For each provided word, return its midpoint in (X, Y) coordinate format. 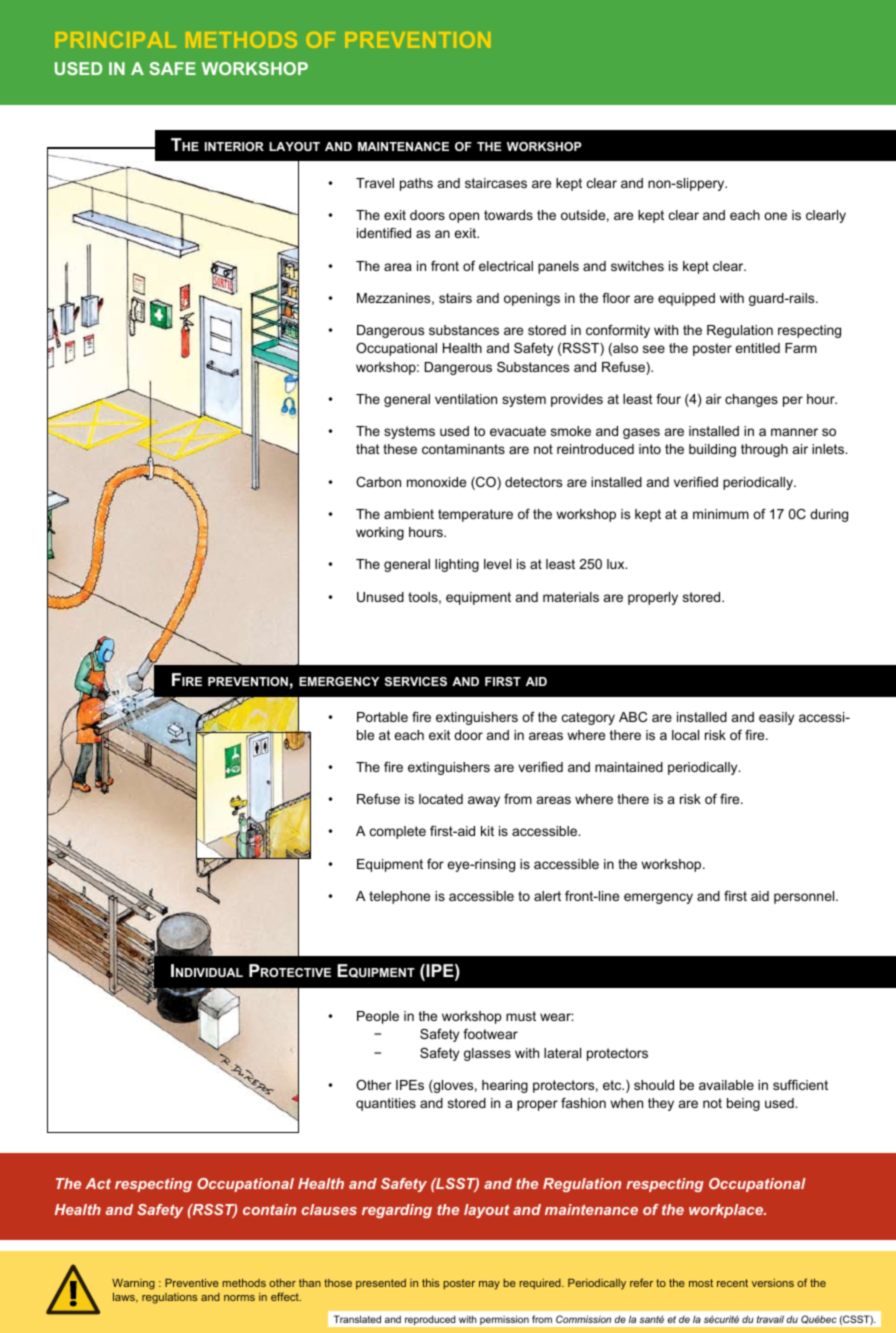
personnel (805, 897)
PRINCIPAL (116, 40)
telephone (399, 897)
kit (487, 831)
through (764, 450)
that (368, 449)
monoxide (436, 482)
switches (637, 266)
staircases (496, 183)
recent (732, 1283)
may (489, 1285)
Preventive (192, 1283)
